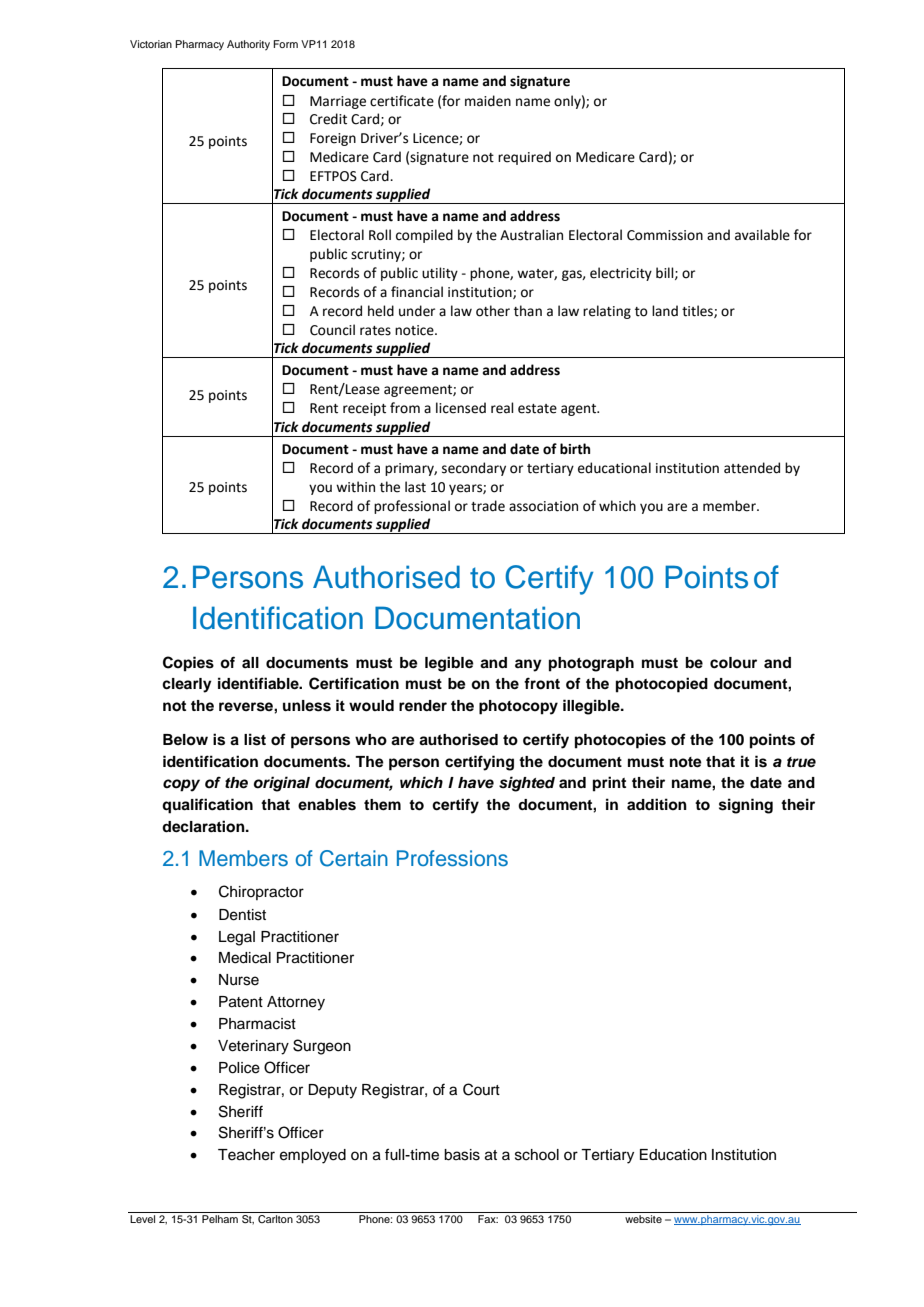 Image resolution: width=924 pixels, height=1307 pixels. Describe the element at coordinates (474, 469) in the screenshot. I see `secondary` at that location.
